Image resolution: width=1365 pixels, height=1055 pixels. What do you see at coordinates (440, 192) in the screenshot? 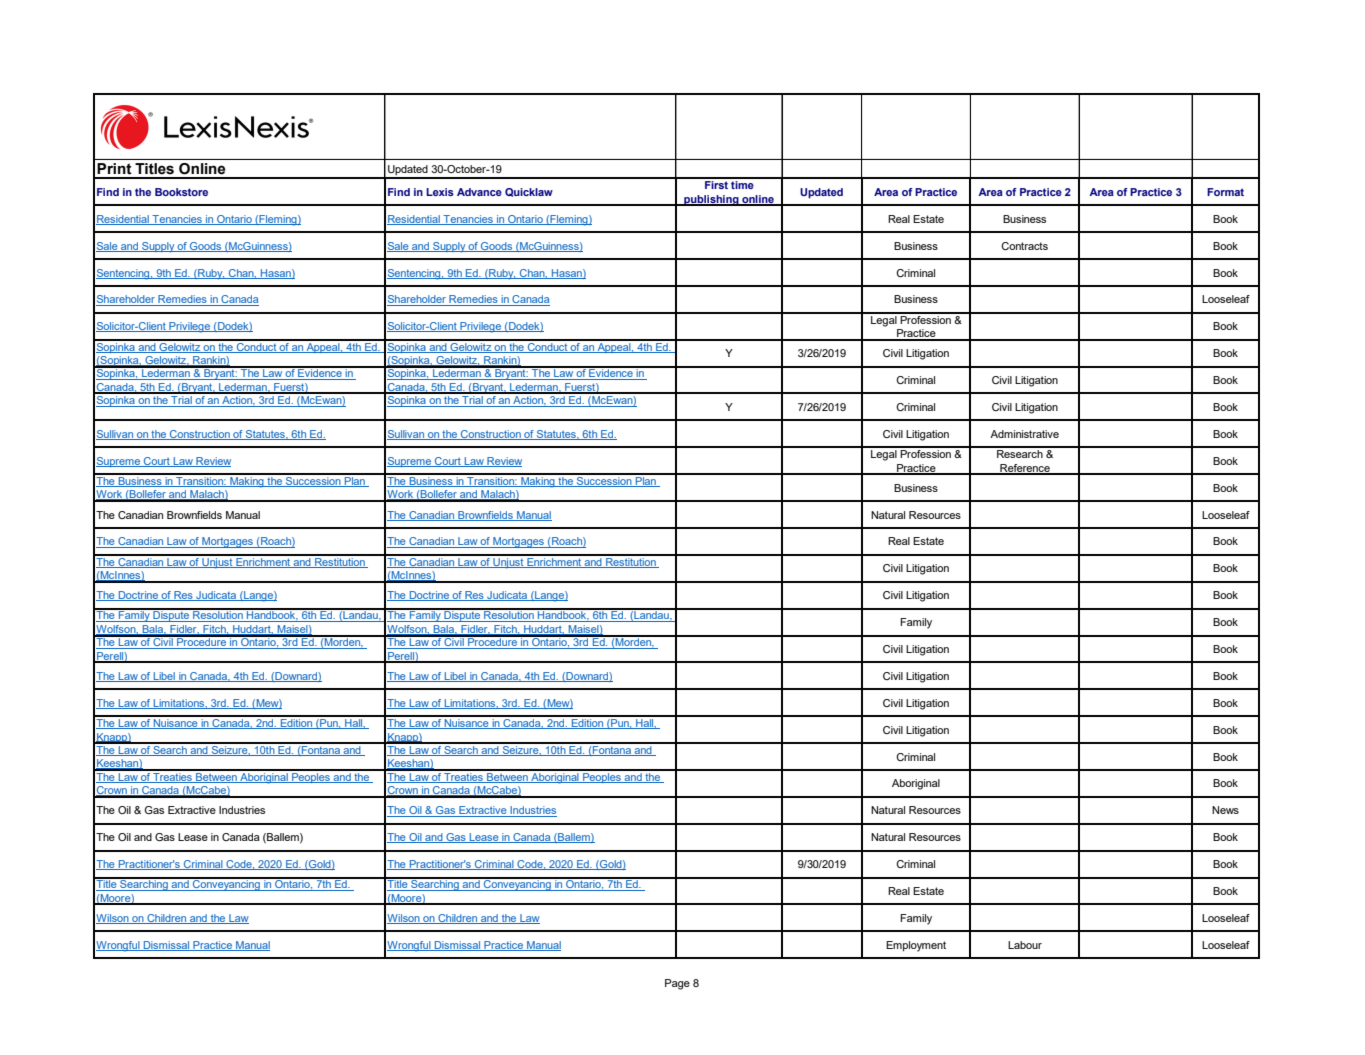
I see `Lexis` at bounding box center [440, 192].
